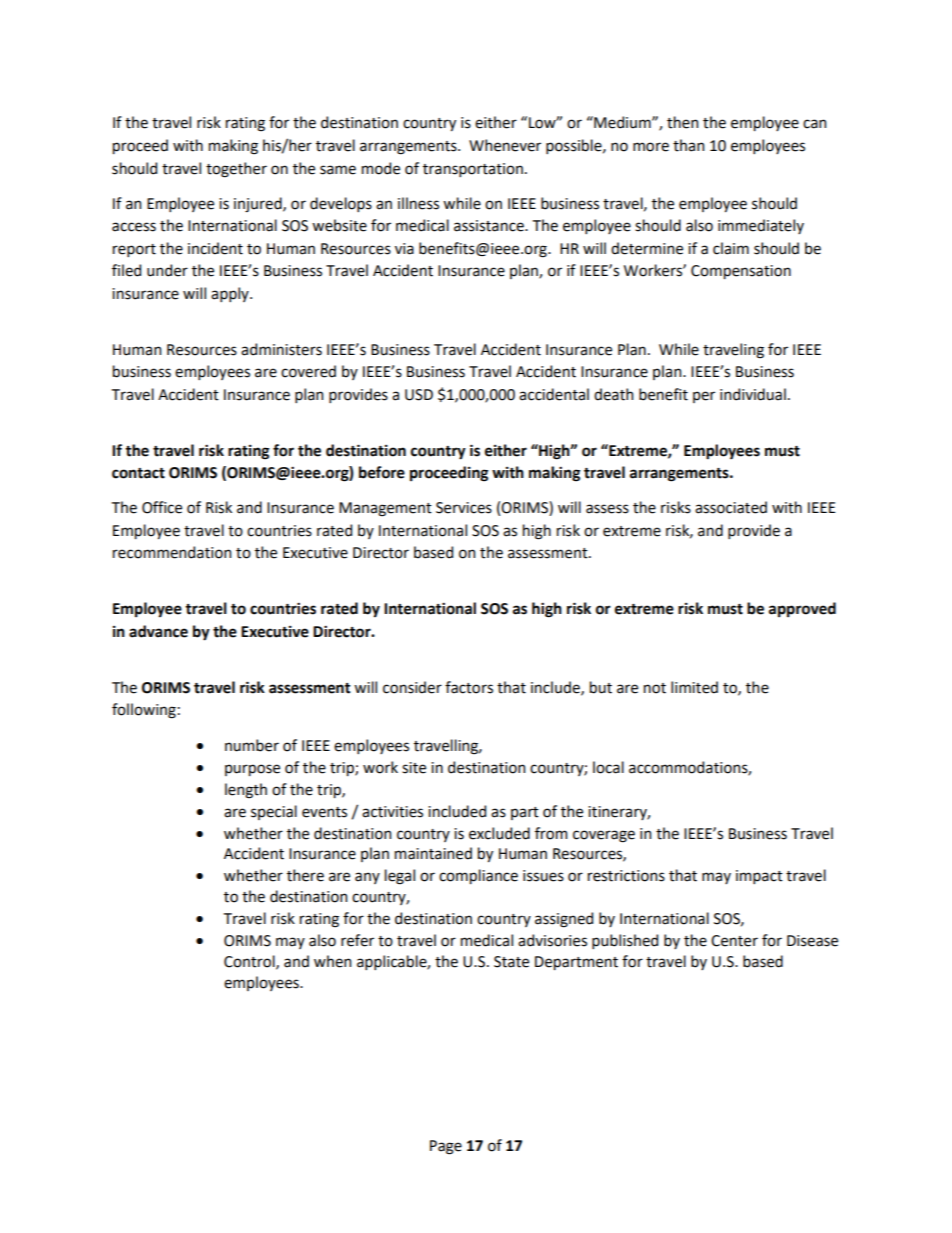  What do you see at coordinates (446, 1147) in the image?
I see `Page` at bounding box center [446, 1147].
